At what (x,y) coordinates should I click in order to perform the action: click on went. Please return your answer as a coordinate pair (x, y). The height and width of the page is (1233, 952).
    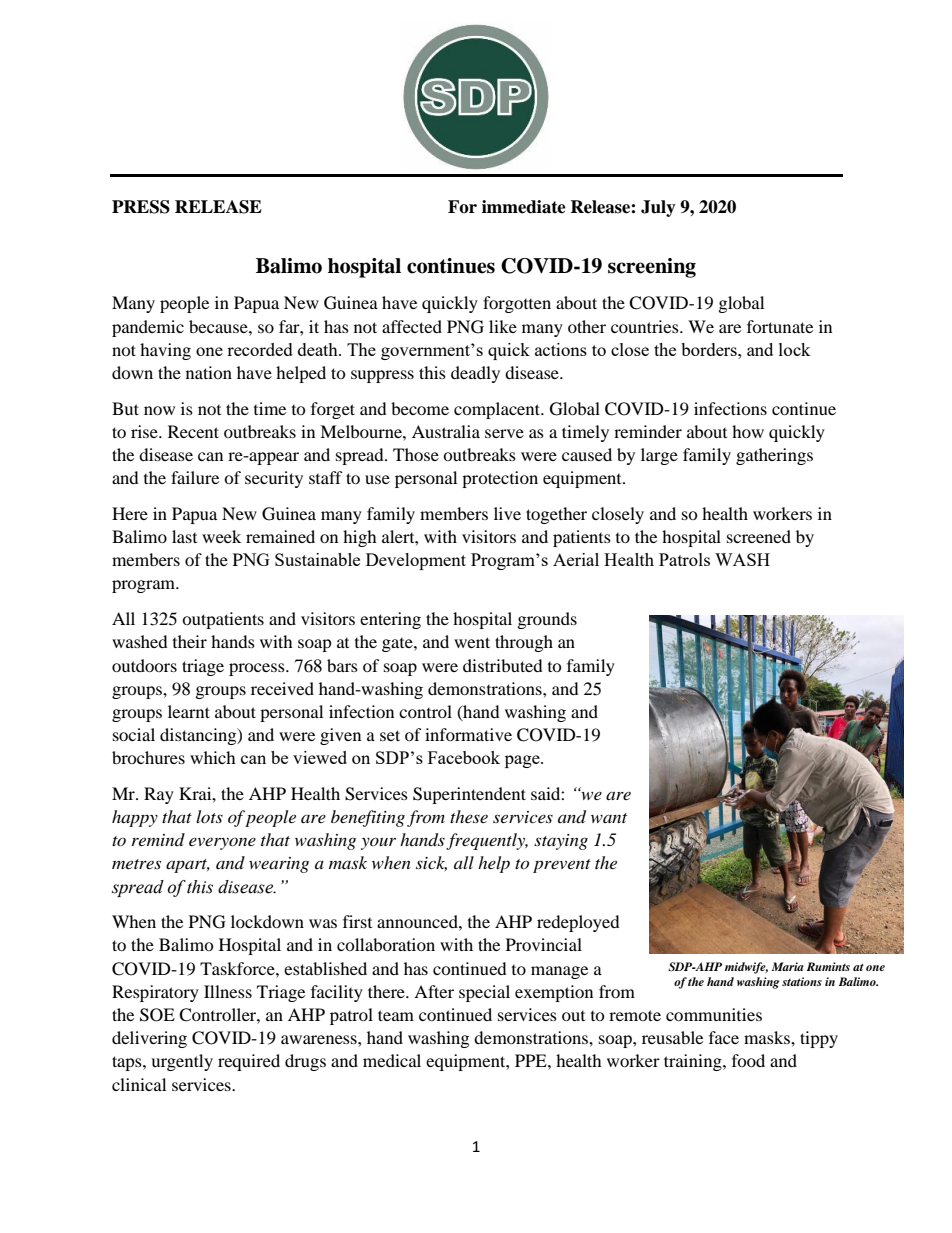
    Looking at the image, I should click on (472, 642).
